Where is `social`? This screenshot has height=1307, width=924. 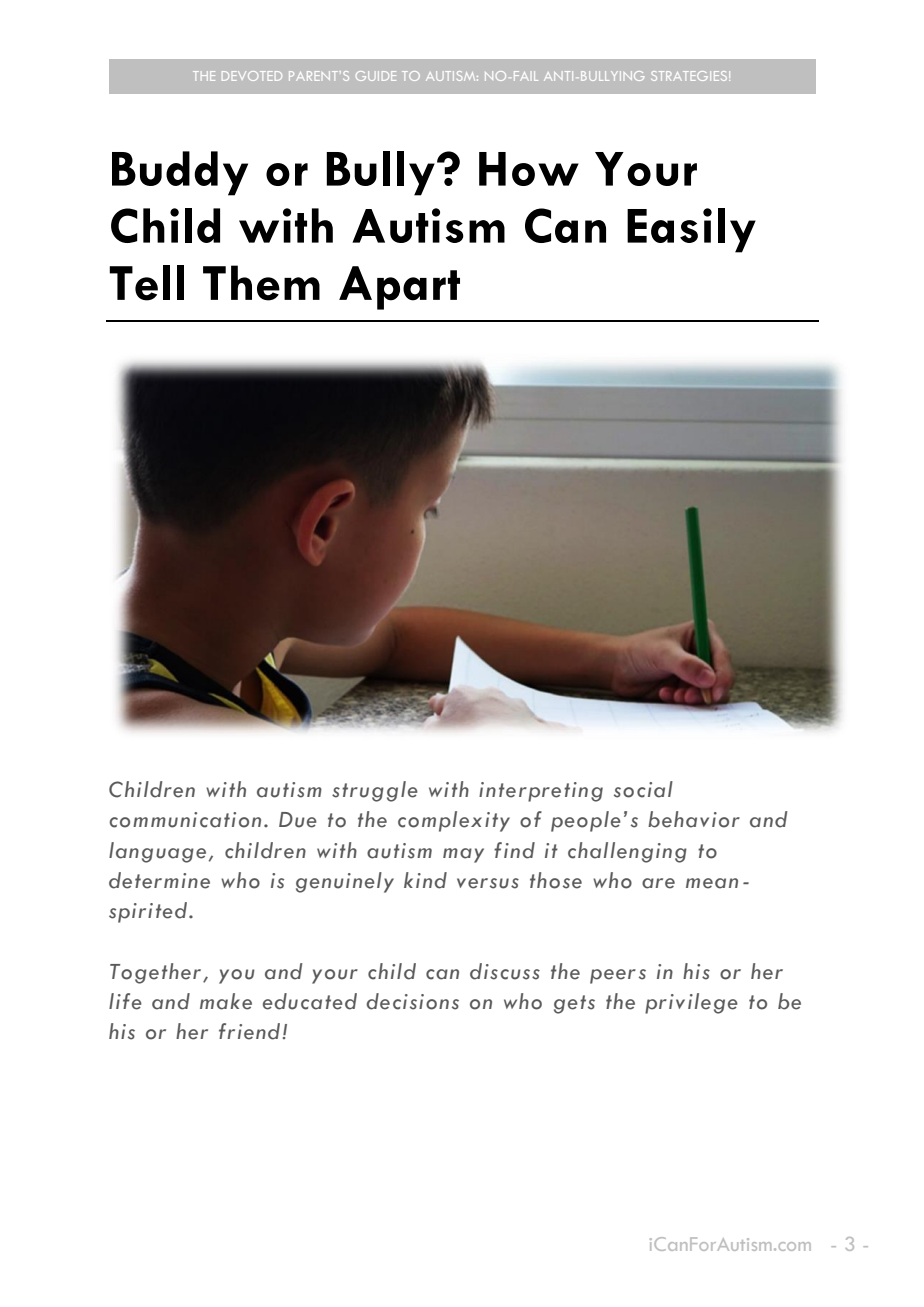 social is located at coordinates (643, 789).
